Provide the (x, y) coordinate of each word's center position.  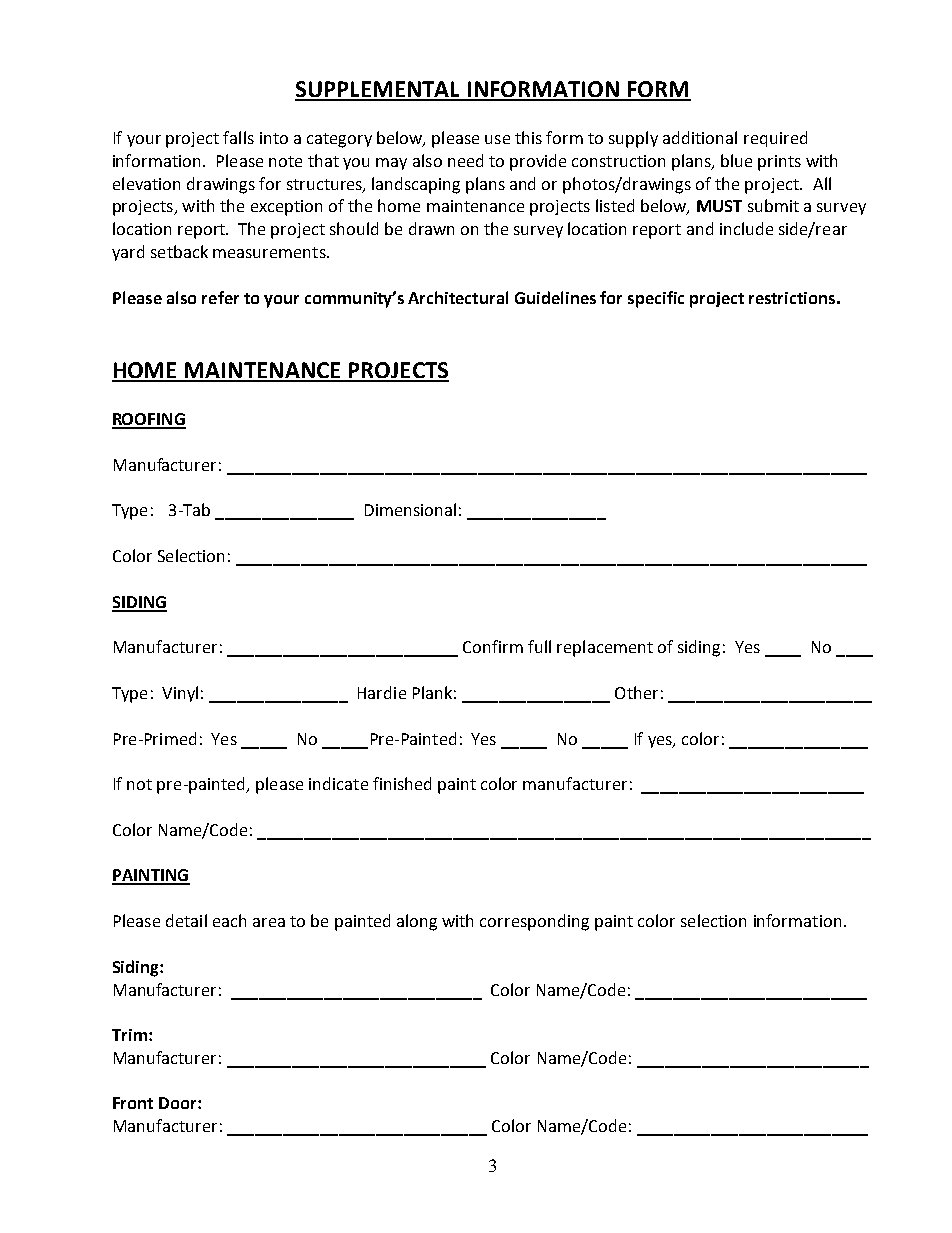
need (465, 160)
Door (179, 1103)
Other (636, 692)
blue (736, 160)
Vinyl (180, 694)
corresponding (534, 922)
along (417, 922)
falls (238, 137)
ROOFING (149, 420)
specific (656, 299)
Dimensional (410, 509)
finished (402, 783)
